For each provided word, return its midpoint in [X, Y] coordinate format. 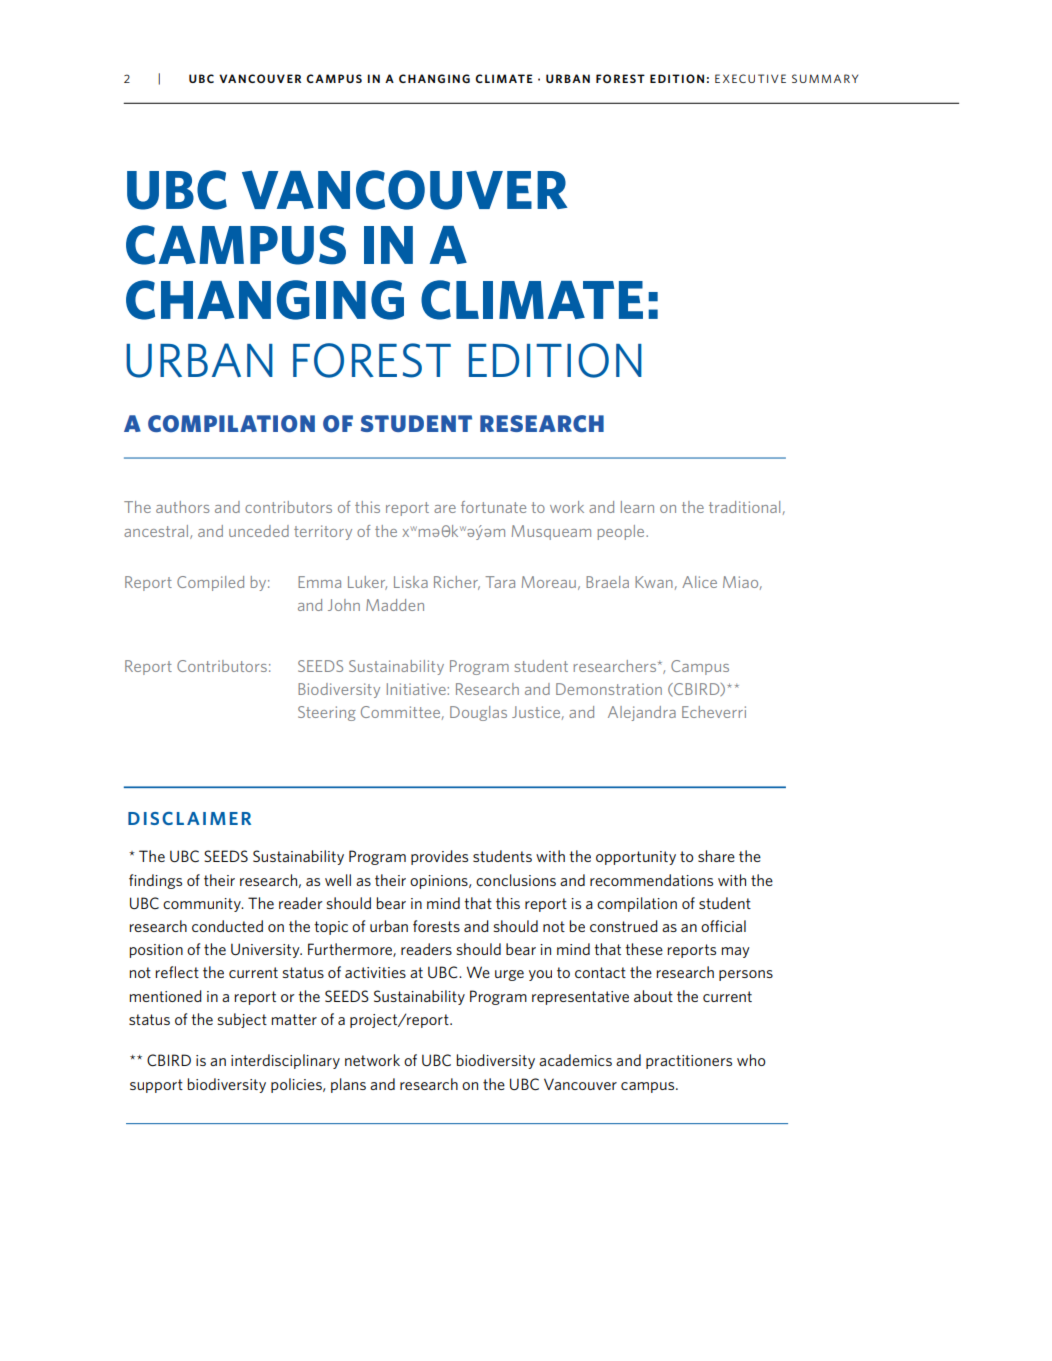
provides [439, 857]
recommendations [651, 880]
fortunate [493, 507]
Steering [327, 713]
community [203, 905]
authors [183, 507]
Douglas [478, 713]
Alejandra [642, 713]
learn [637, 507]
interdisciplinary [285, 1061]
